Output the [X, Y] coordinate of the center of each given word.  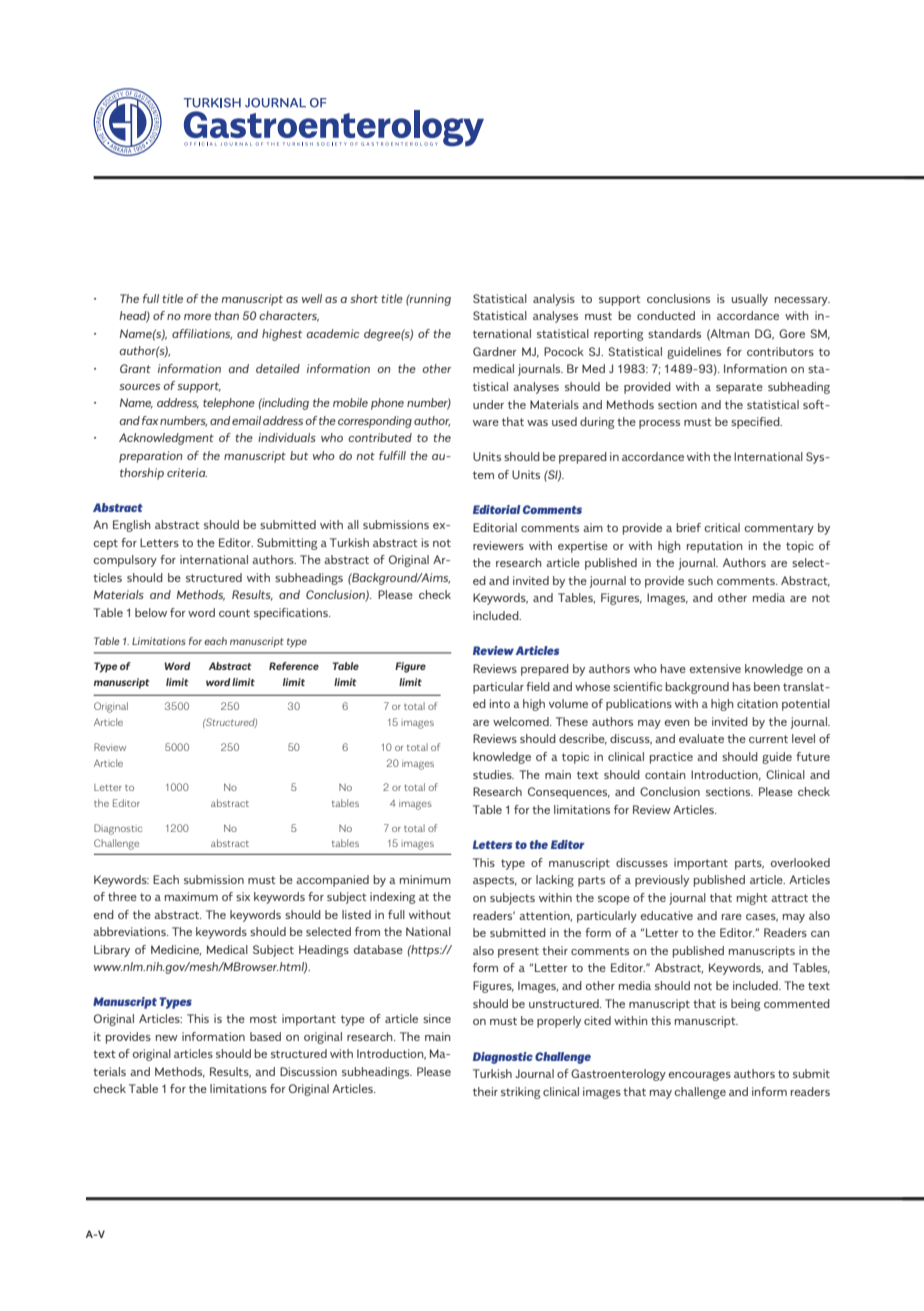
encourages [700, 1076]
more [197, 317]
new [167, 1038]
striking [520, 1093]
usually [750, 300]
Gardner [494, 351]
